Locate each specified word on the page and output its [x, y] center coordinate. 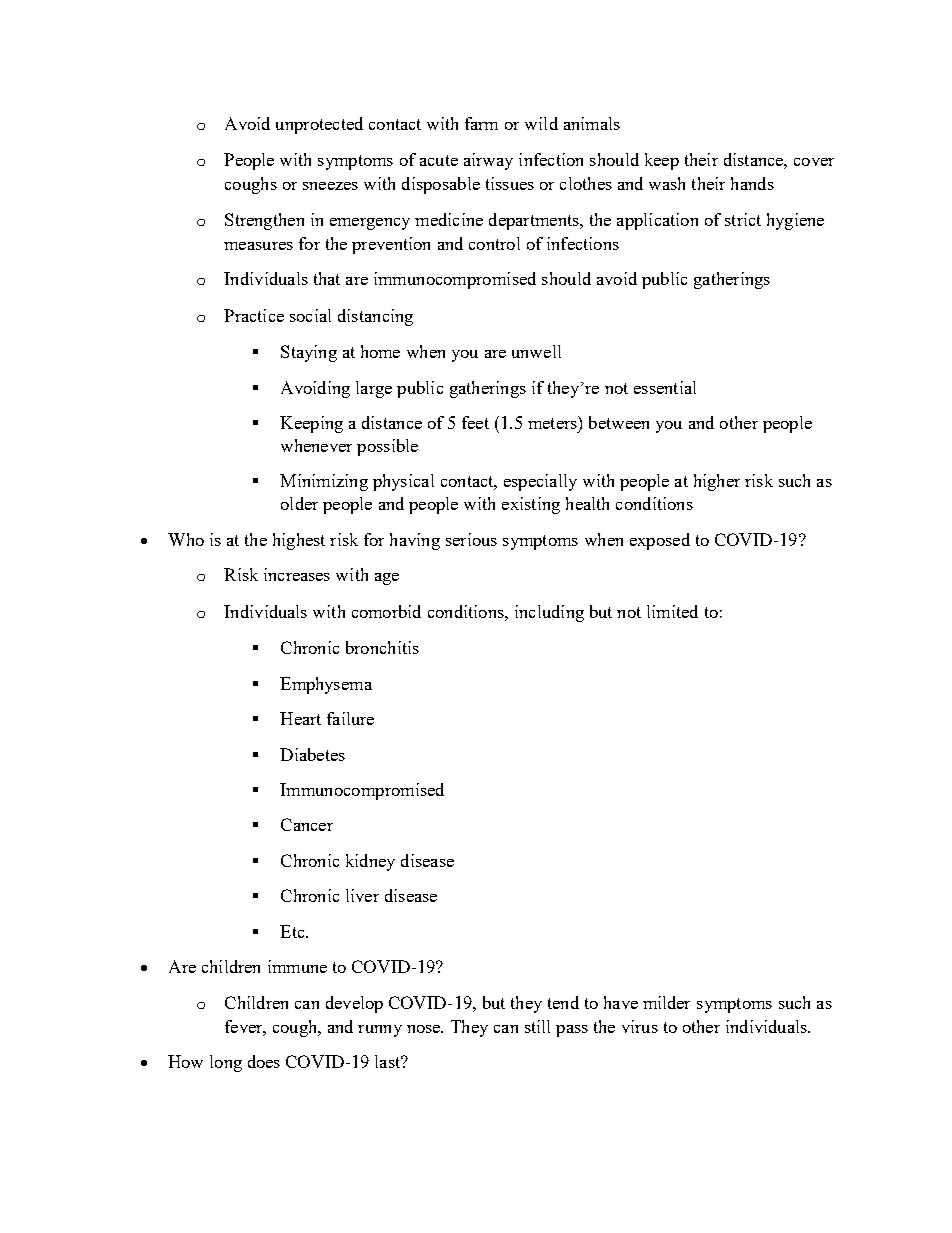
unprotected [319, 125]
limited [672, 611]
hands [752, 183]
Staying [309, 353]
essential [665, 387]
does [264, 1061]
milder [666, 1002]
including [549, 613]
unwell [536, 351]
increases [297, 574]
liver [362, 895]
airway [488, 161]
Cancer [307, 824]
